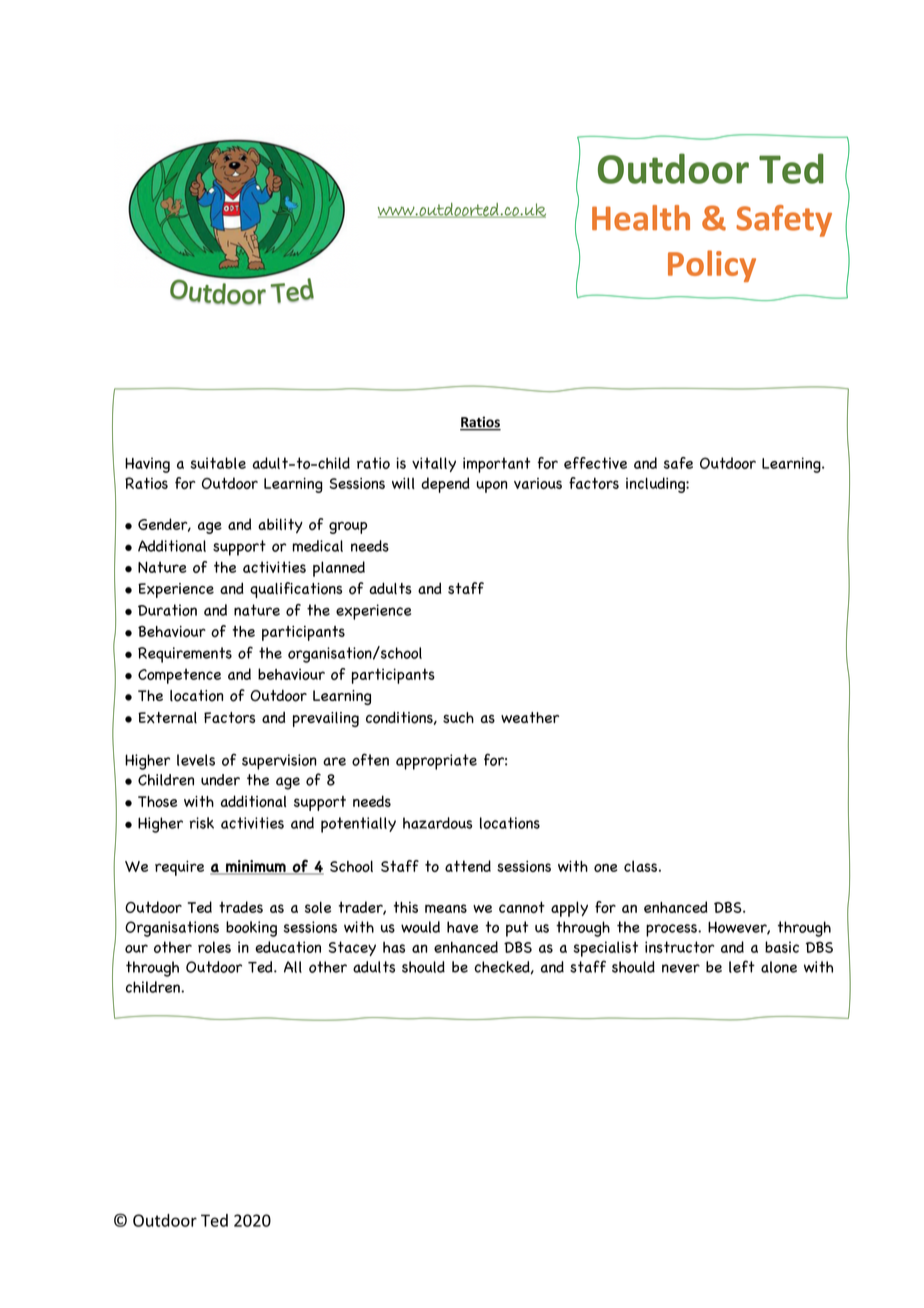 The image size is (924, 1308). What do you see at coordinates (641, 218) in the document?
I see `Health` at bounding box center [641, 218].
